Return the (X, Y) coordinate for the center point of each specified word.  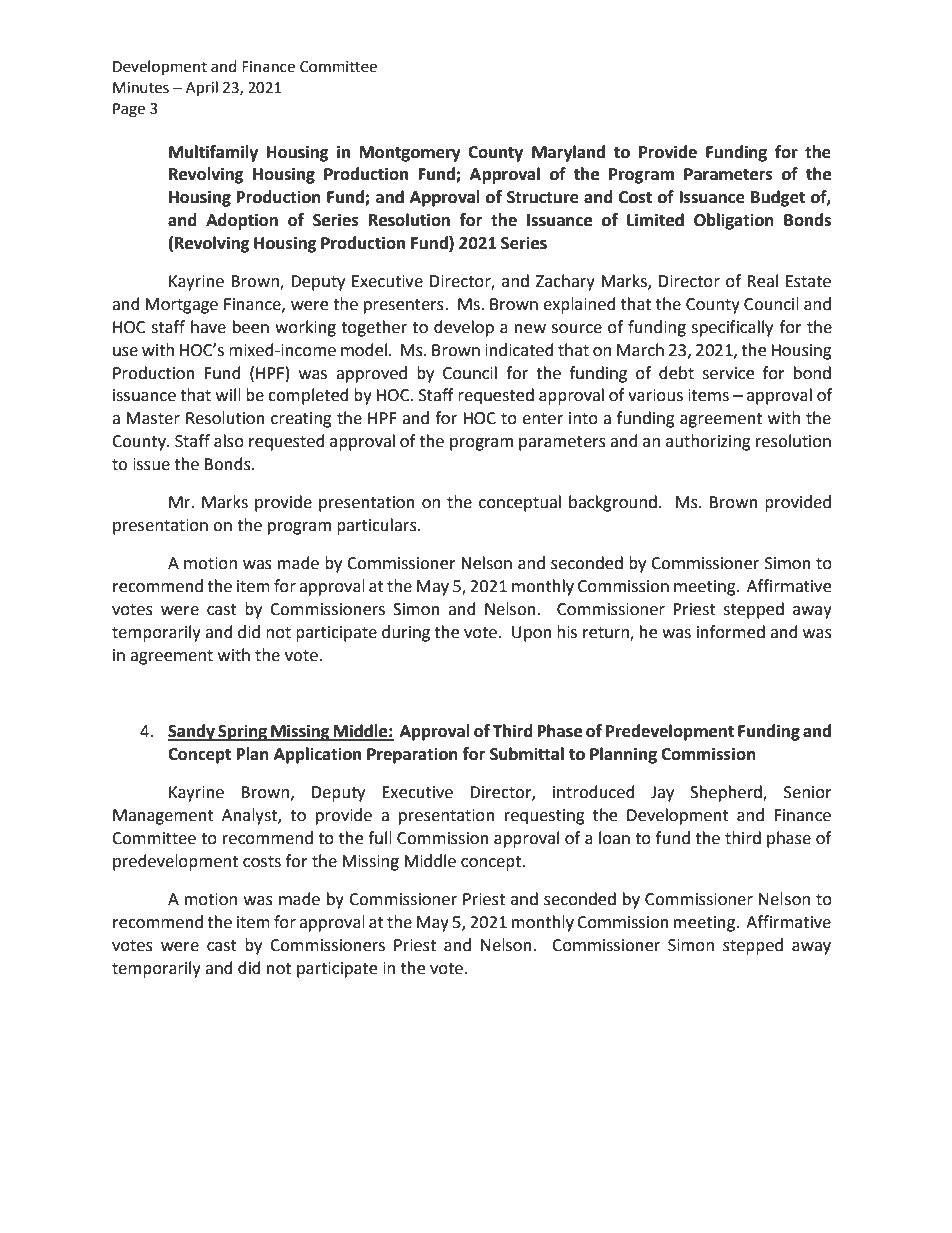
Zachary (565, 282)
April (202, 89)
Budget (778, 198)
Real (762, 281)
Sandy (192, 732)
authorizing (708, 442)
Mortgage (181, 306)
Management (163, 817)
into (583, 418)
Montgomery (410, 154)
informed (731, 632)
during (406, 633)
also (229, 441)
